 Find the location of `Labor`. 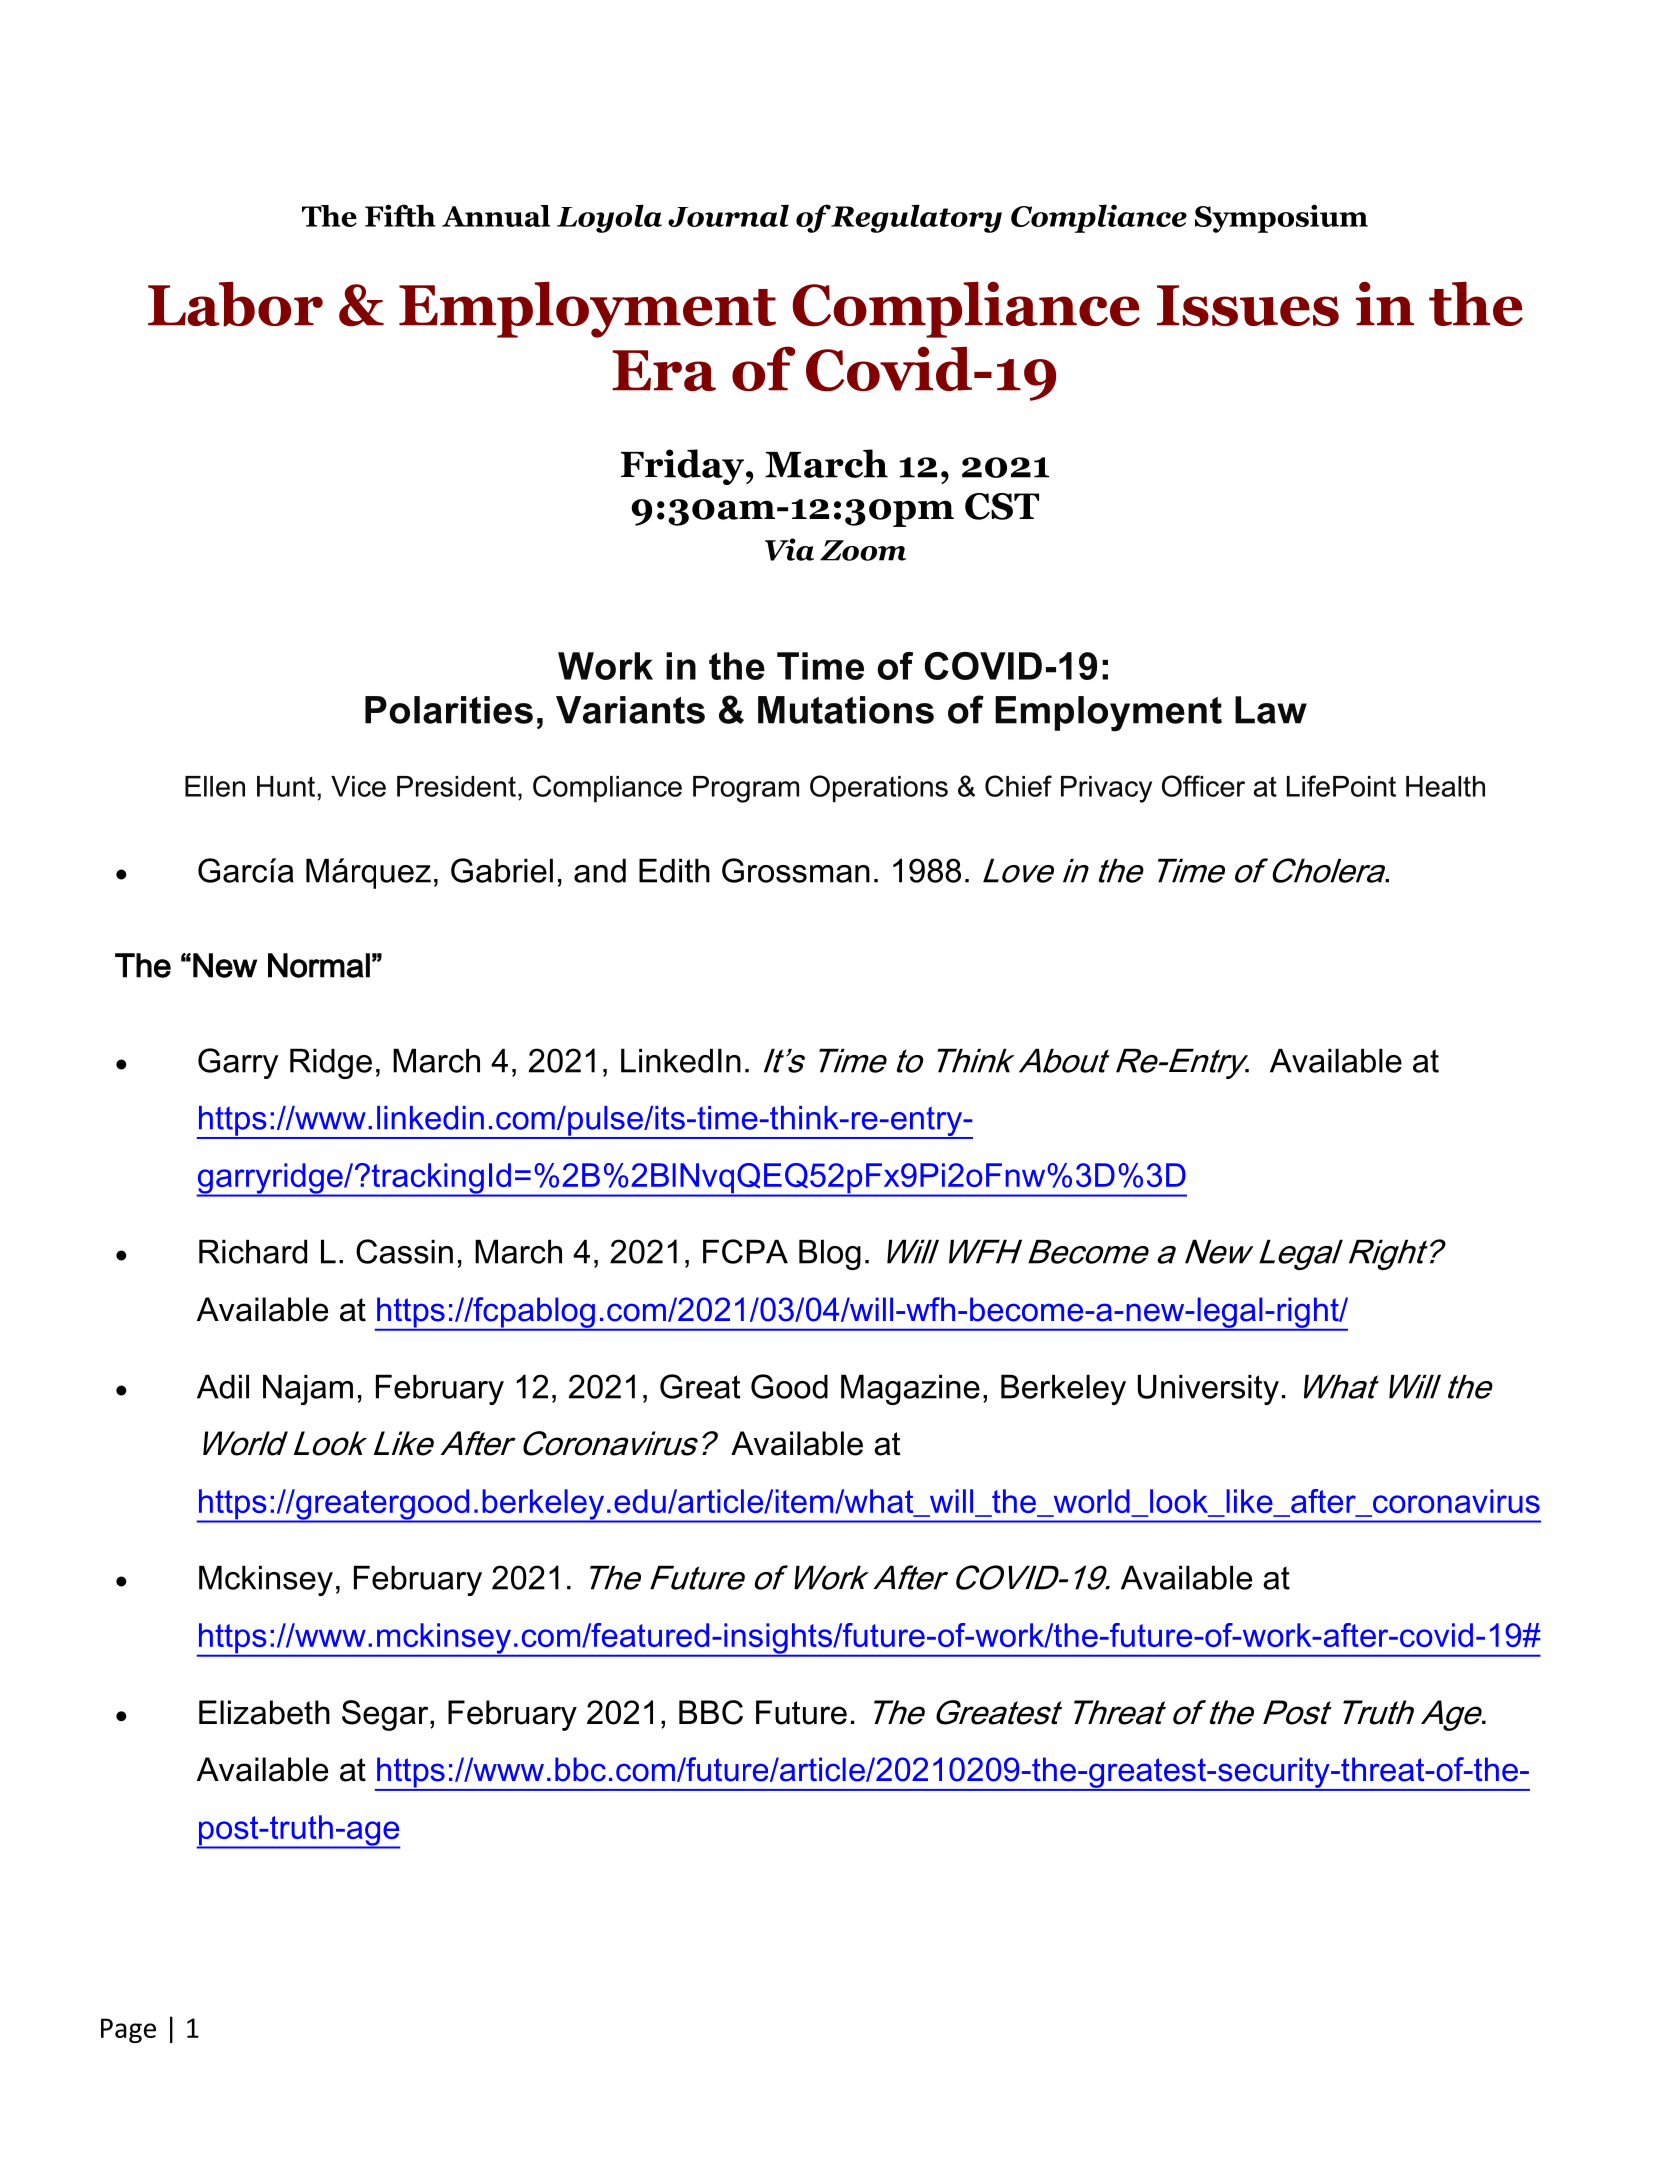

Labor is located at coordinates (235, 304).
